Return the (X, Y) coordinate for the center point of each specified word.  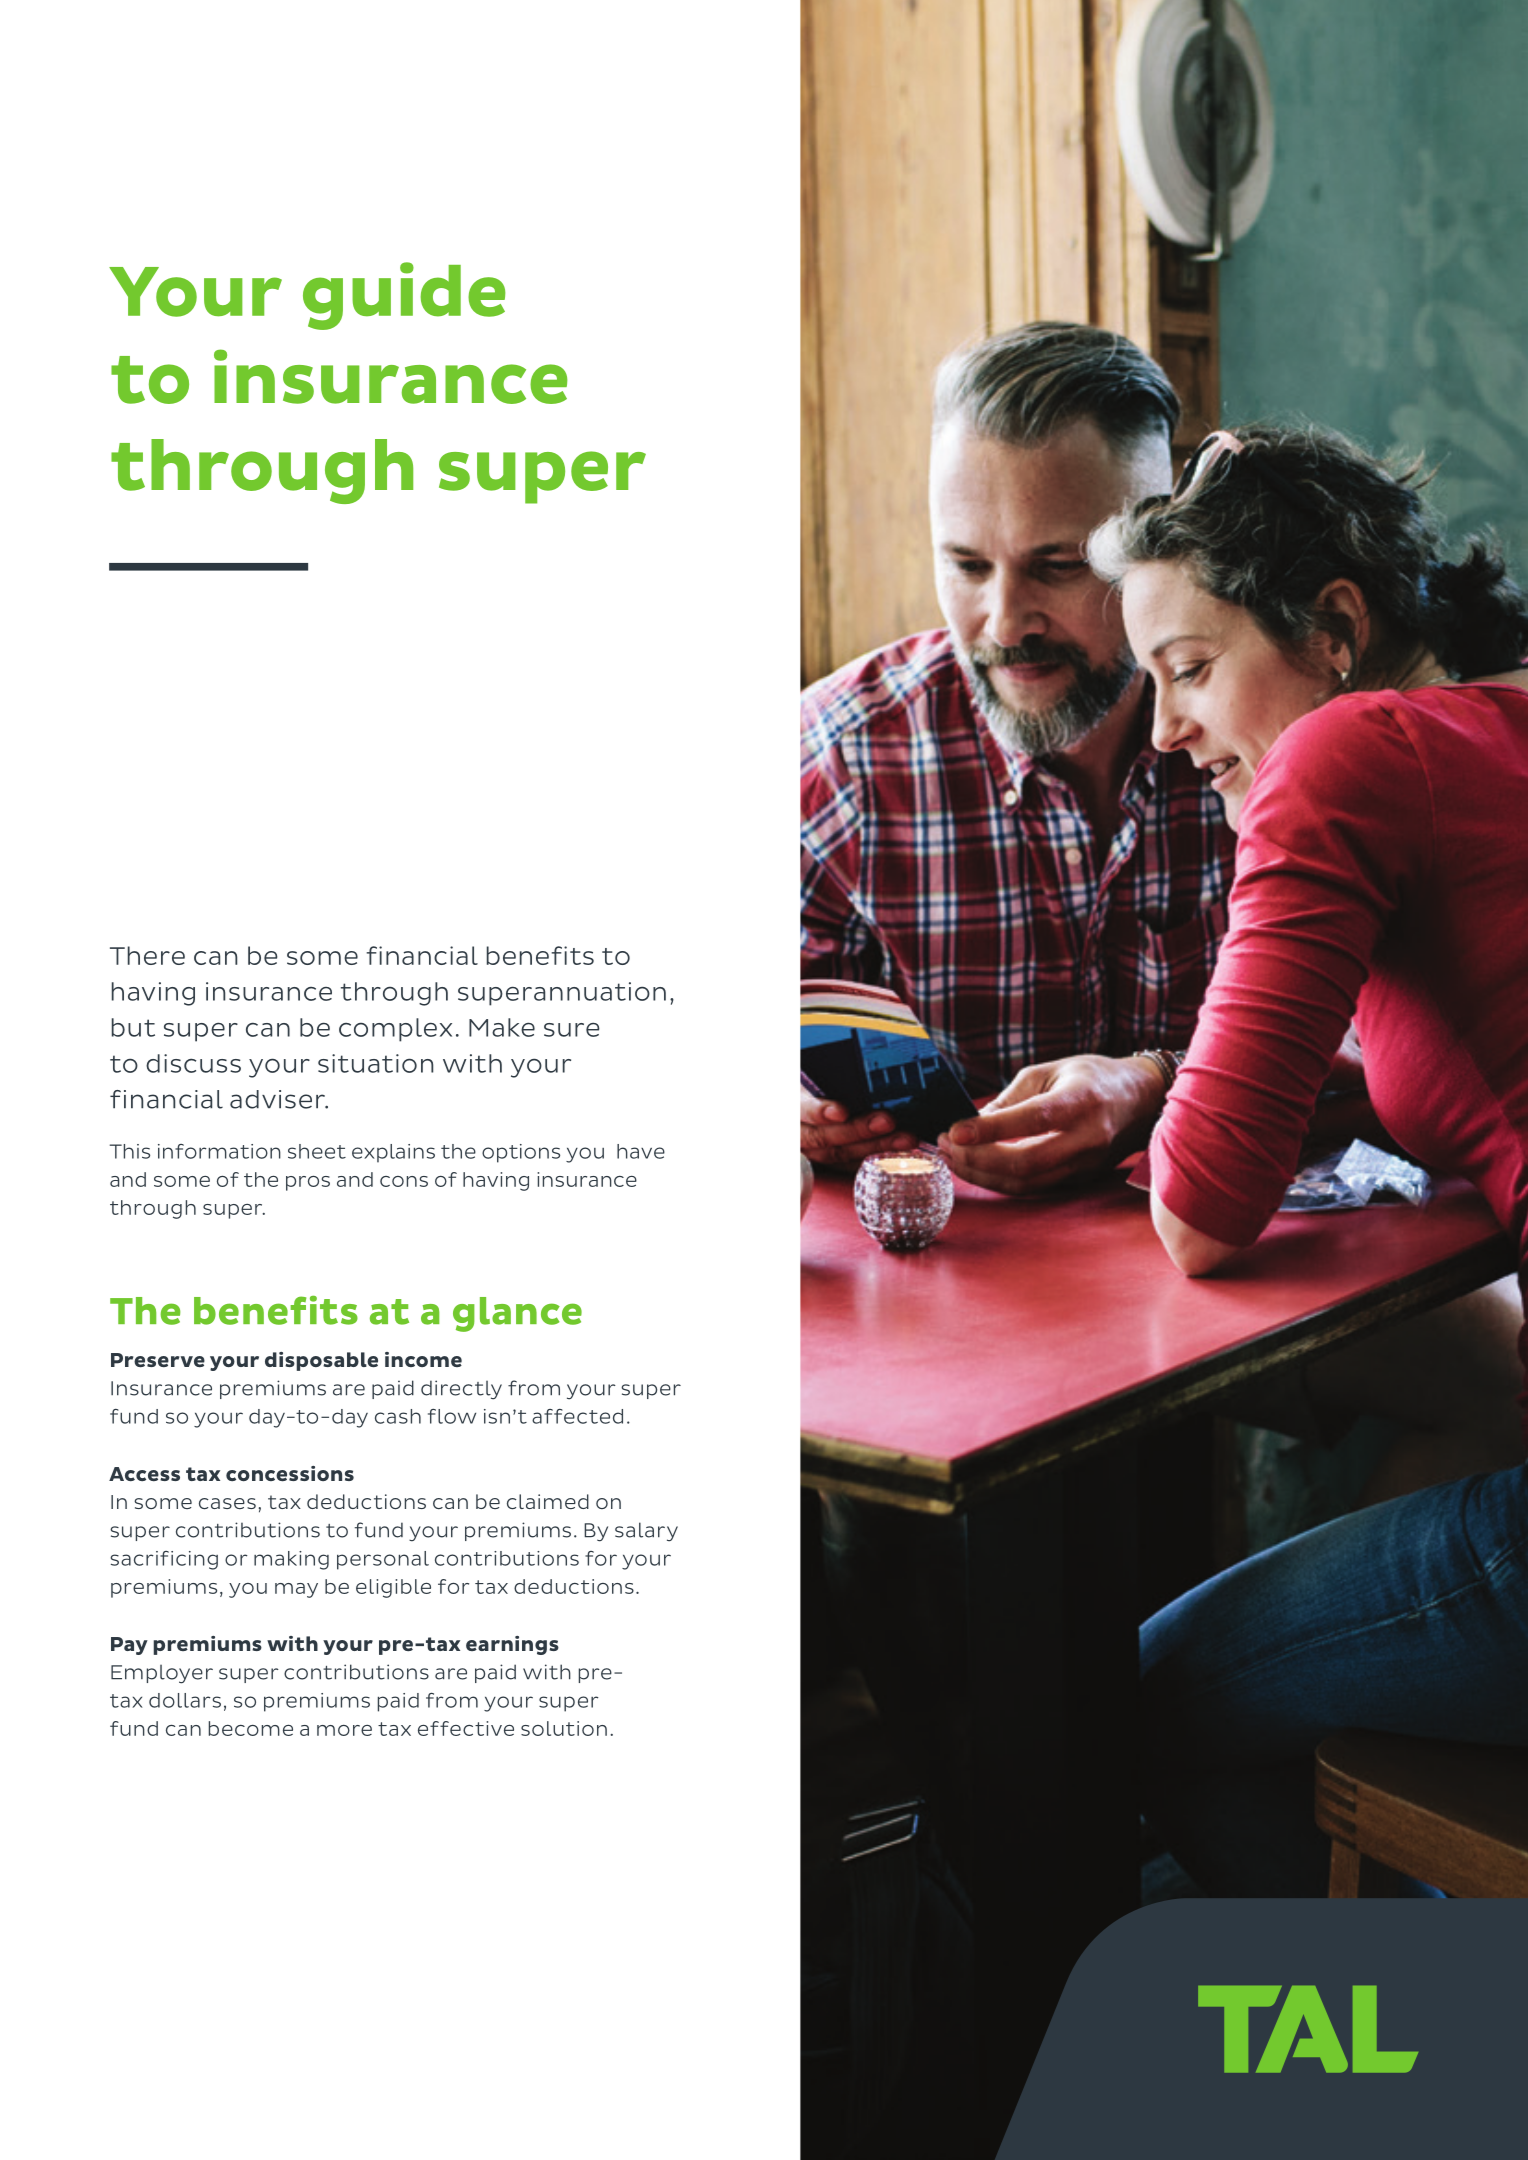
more (344, 1730)
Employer (162, 1674)
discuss (193, 1063)
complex (395, 1030)
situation (375, 1063)
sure (572, 1030)
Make (502, 1027)
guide (404, 296)
